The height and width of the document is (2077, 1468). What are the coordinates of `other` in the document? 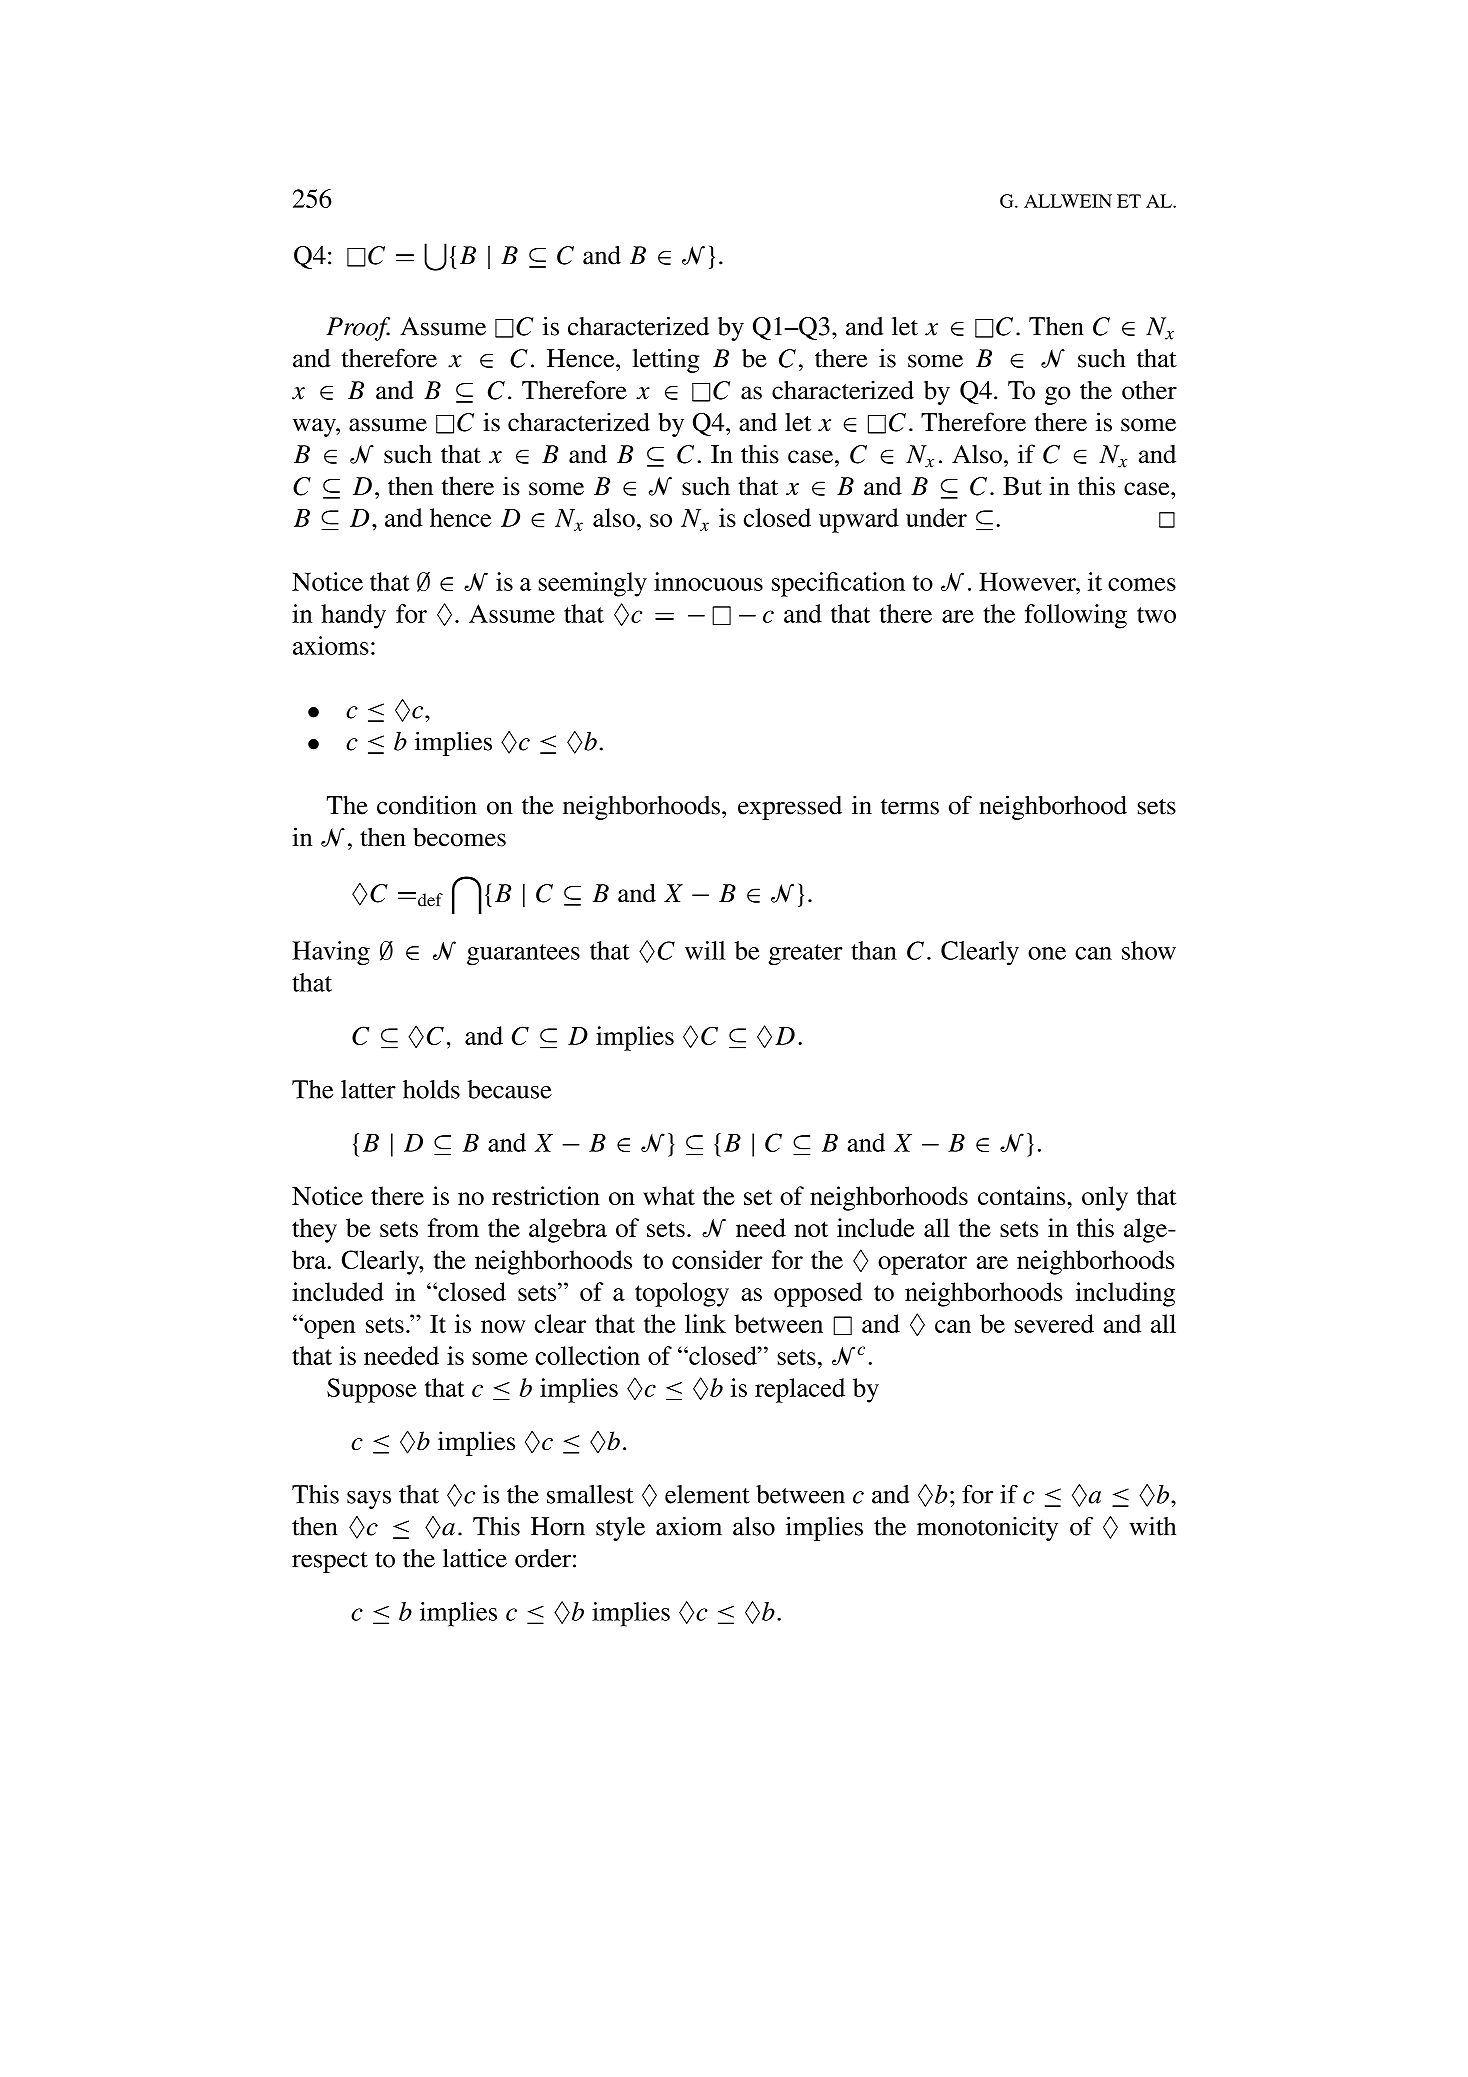 It's located at (1149, 390).
